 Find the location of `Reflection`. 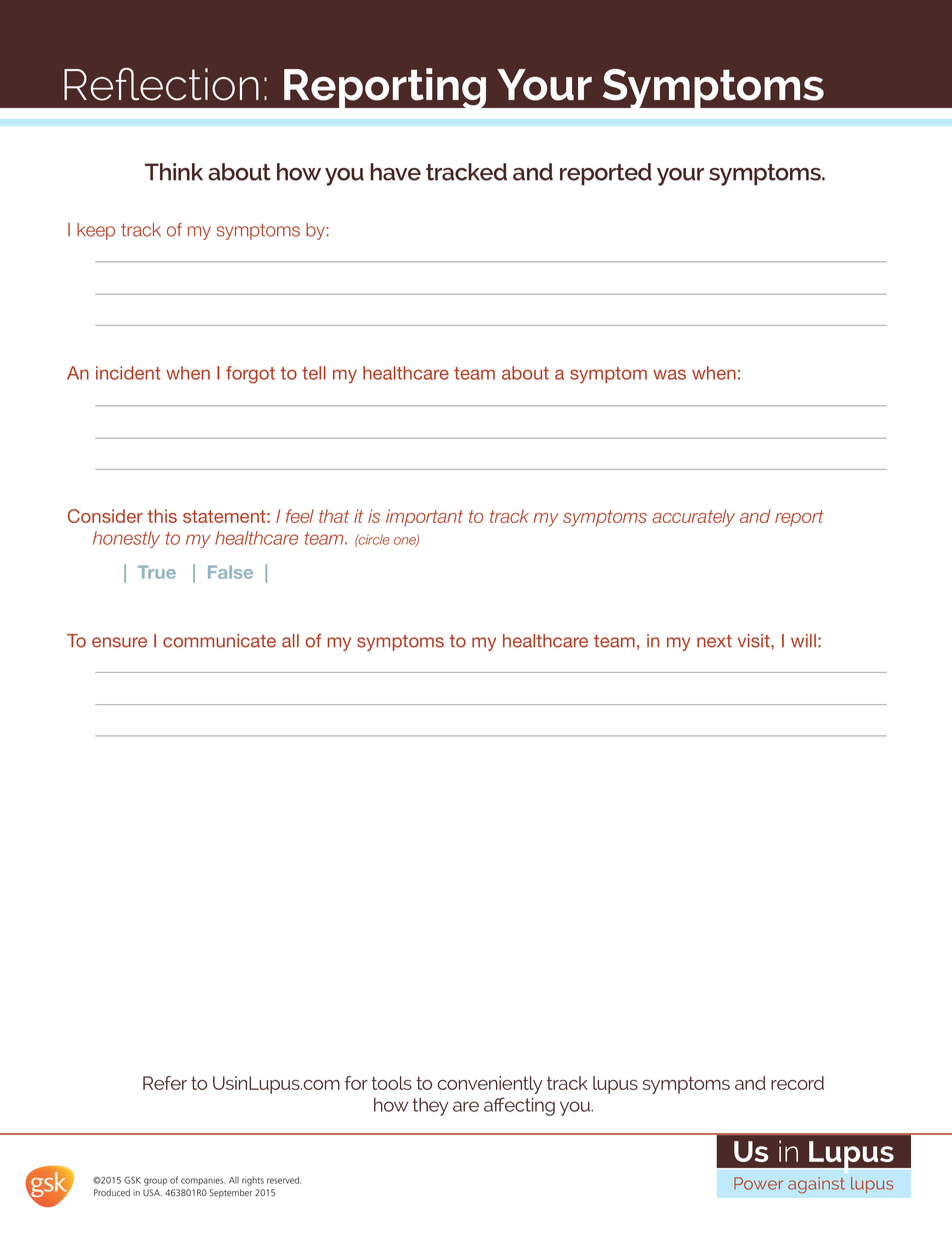

Reflection is located at coordinates (161, 84).
